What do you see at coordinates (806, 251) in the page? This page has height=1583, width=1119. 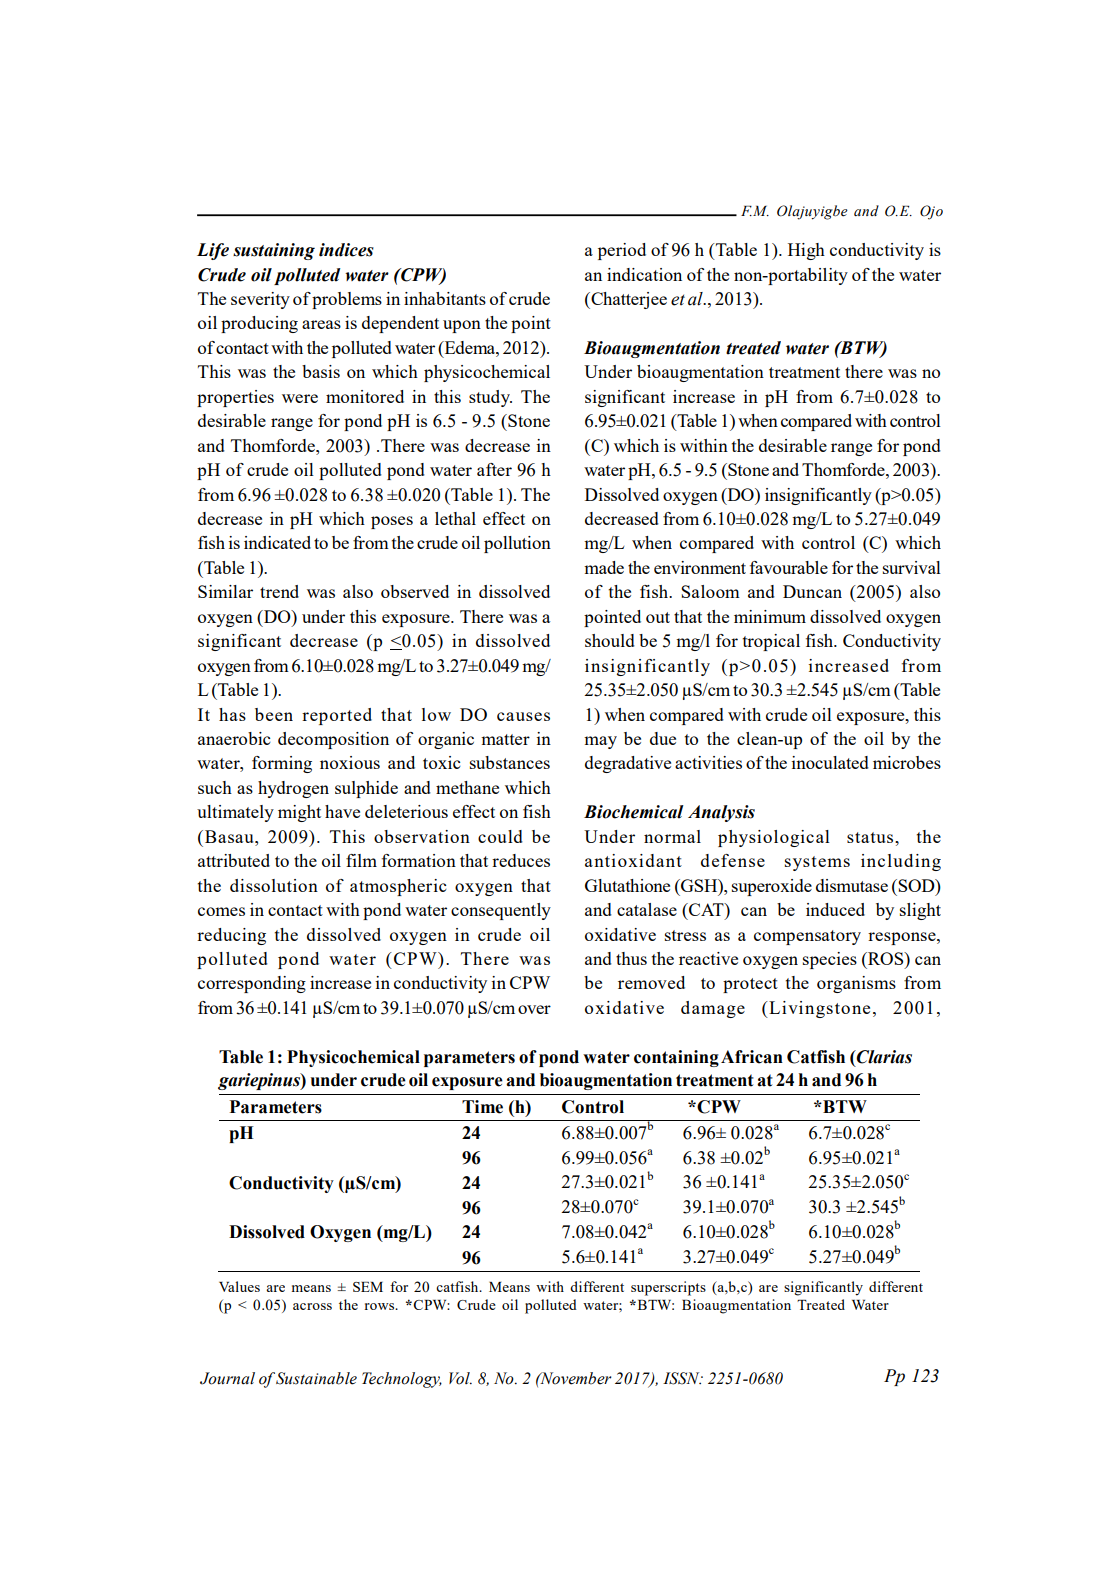 I see `High` at bounding box center [806, 251].
